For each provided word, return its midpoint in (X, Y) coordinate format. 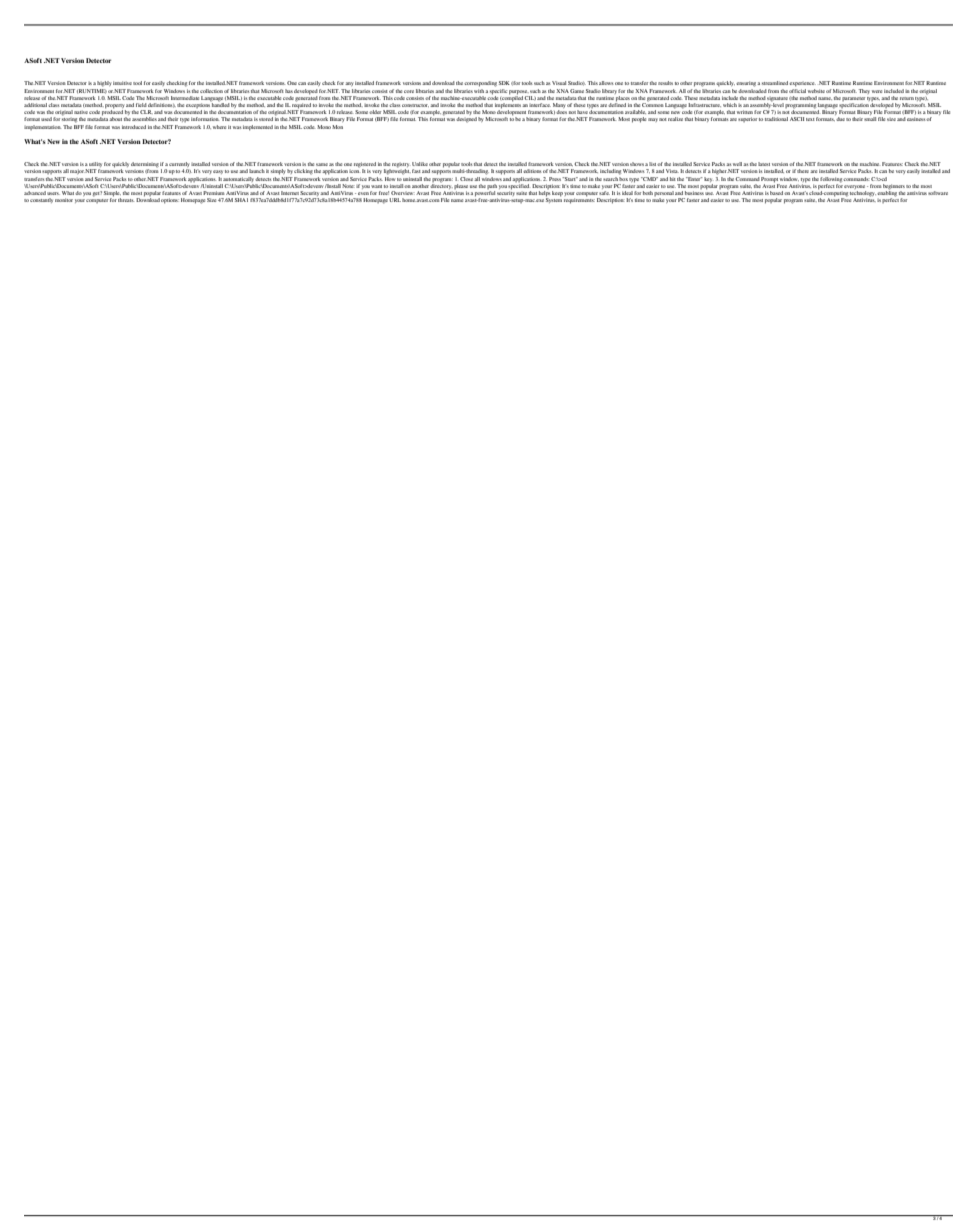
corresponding (480, 84)
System (554, 199)
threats (126, 200)
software (938, 193)
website (816, 91)
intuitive (122, 83)
